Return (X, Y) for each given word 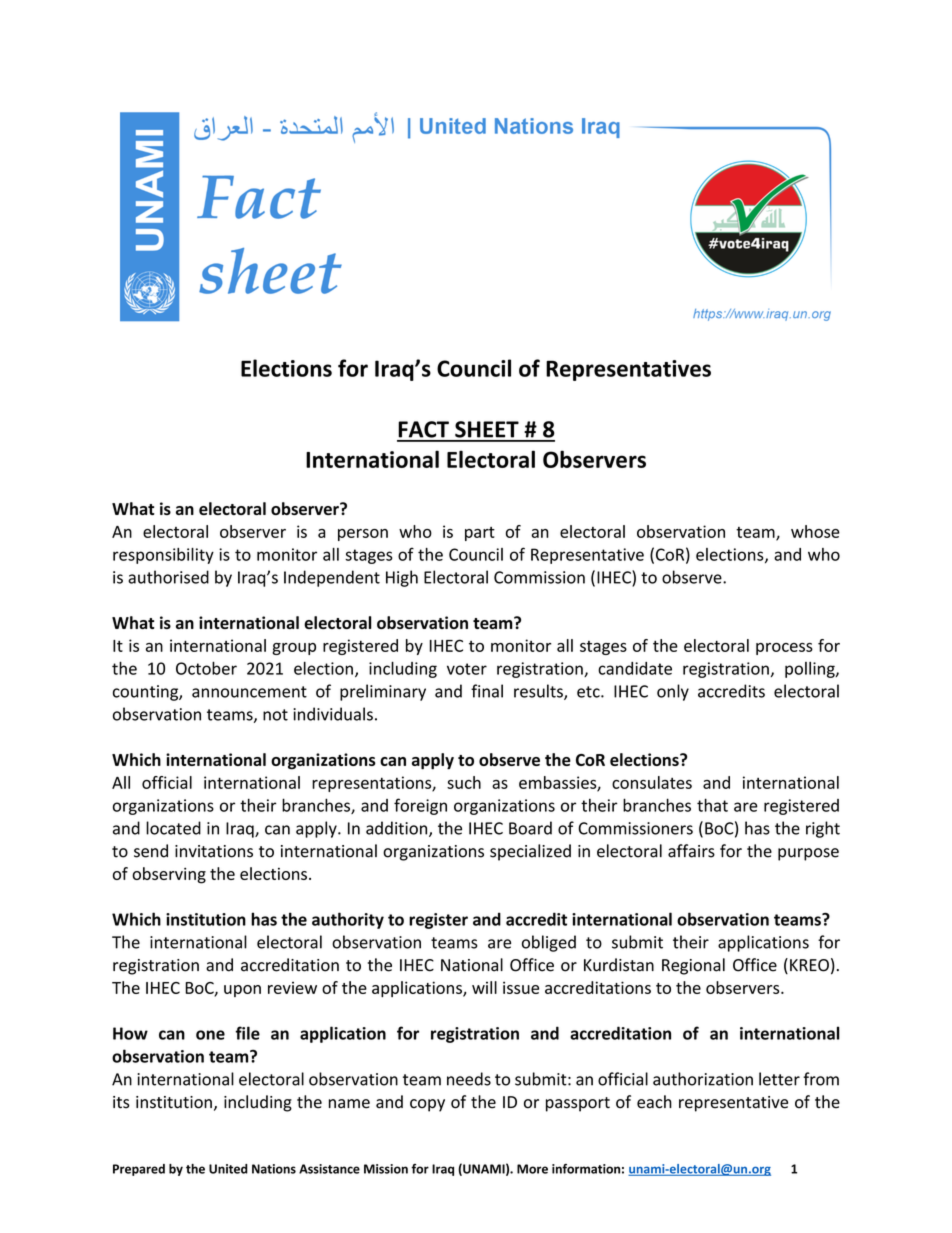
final (487, 691)
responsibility (163, 556)
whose (815, 531)
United (228, 1169)
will (484, 987)
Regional (693, 966)
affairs (691, 851)
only (673, 692)
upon (242, 991)
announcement (249, 692)
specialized (530, 852)
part (480, 534)
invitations (214, 851)
